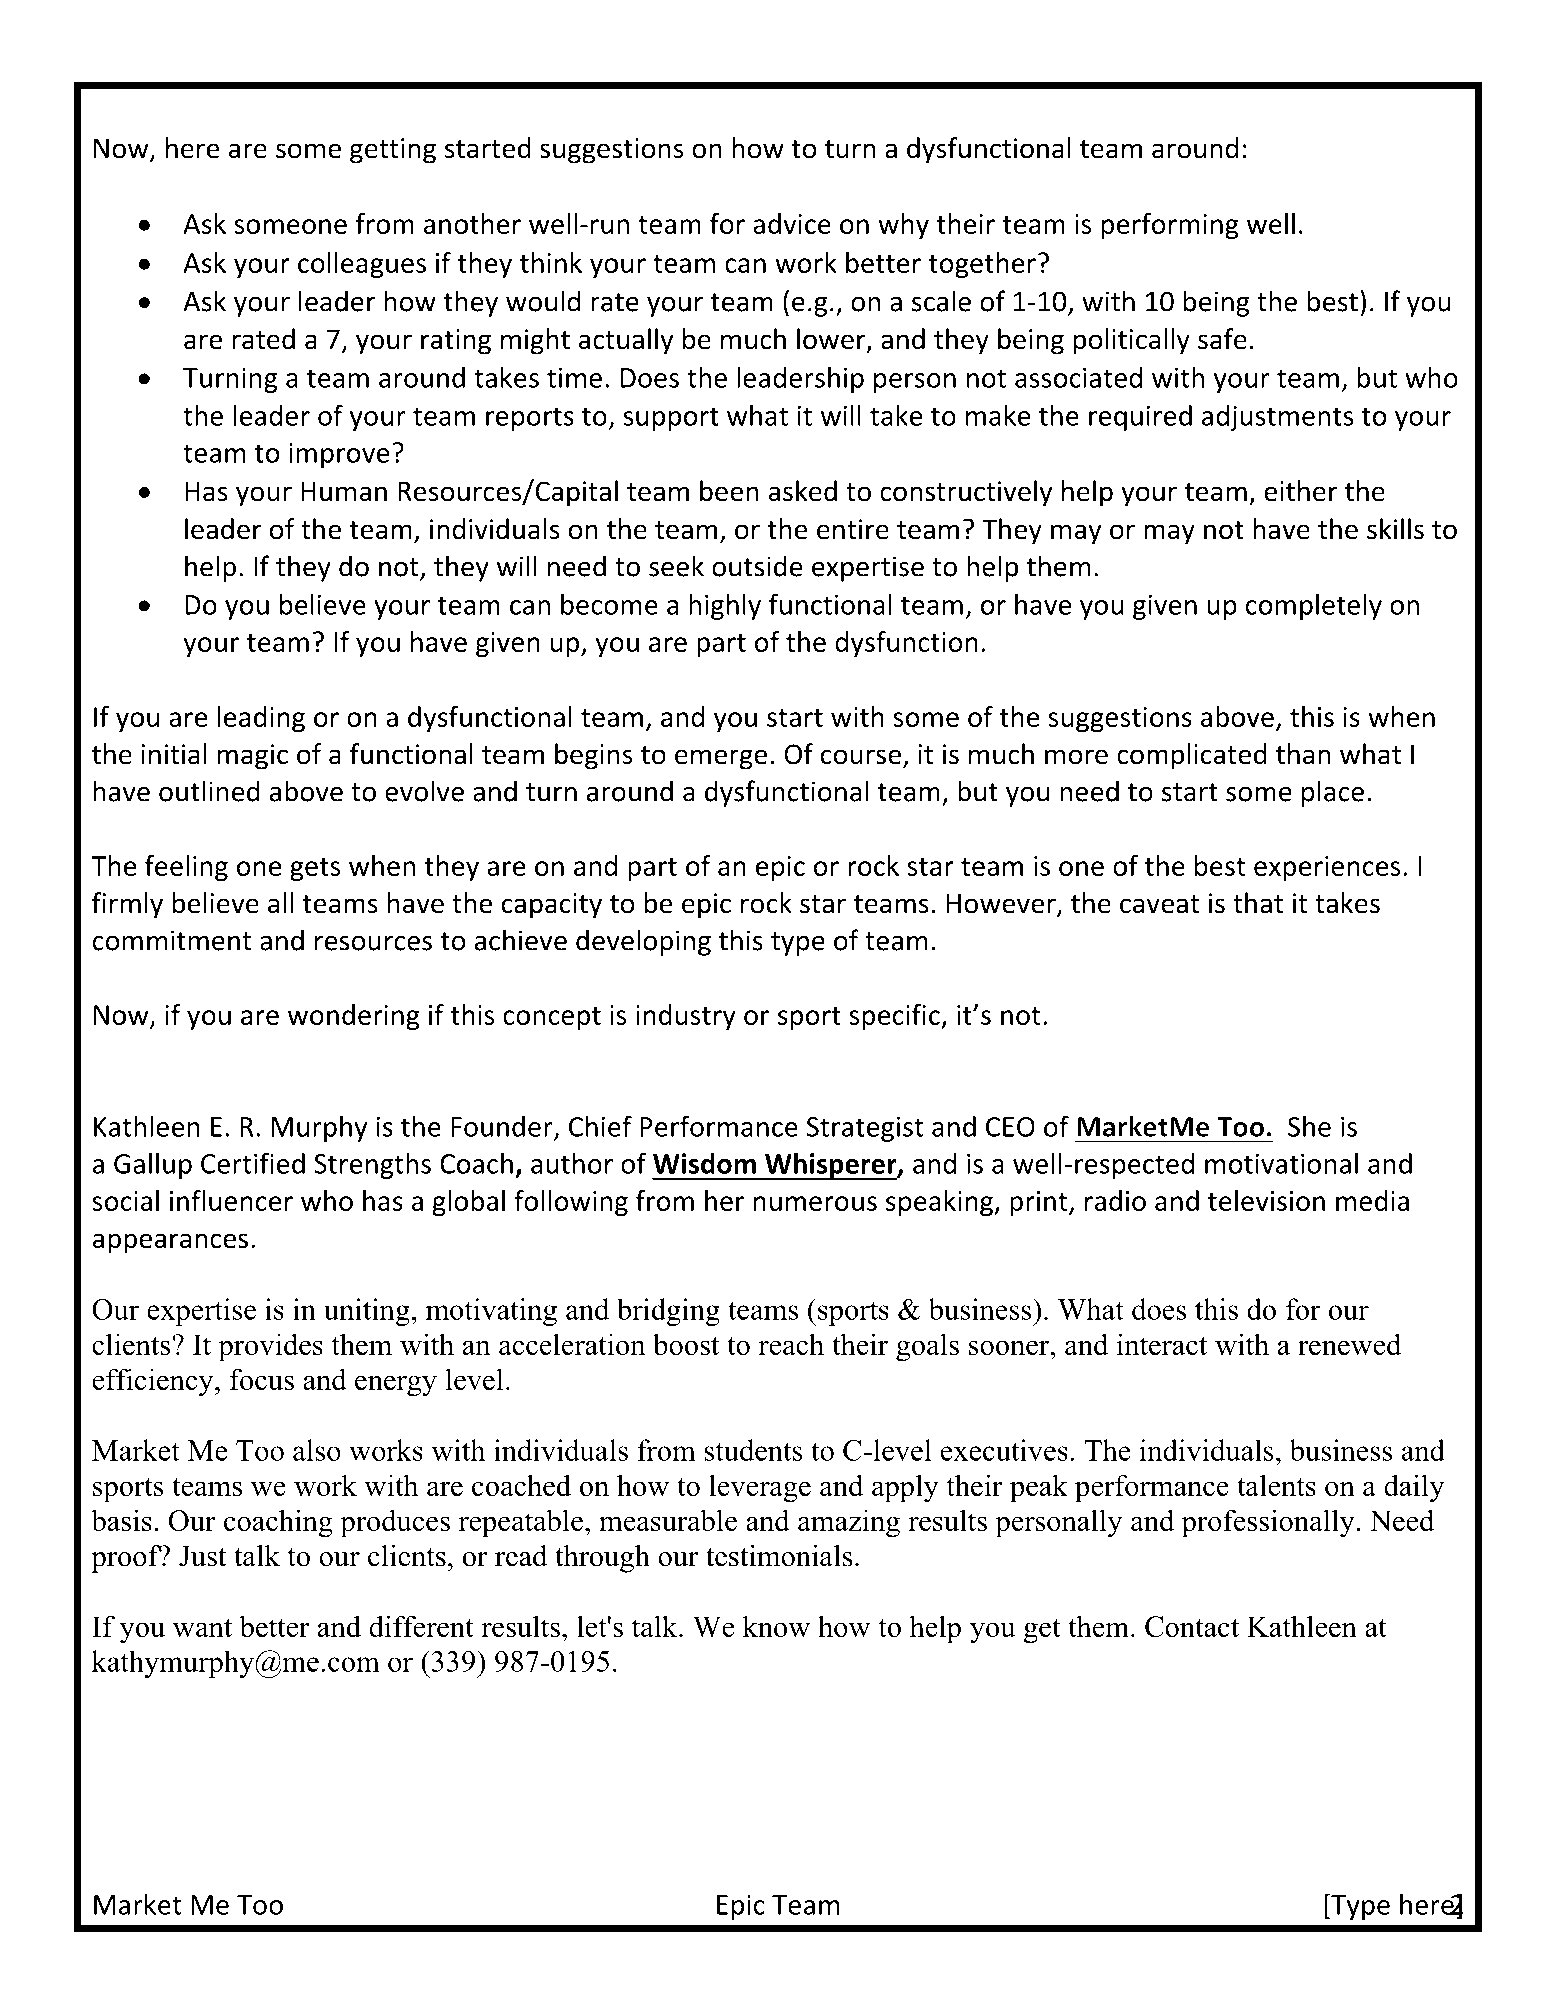 The image size is (1556, 2014). What do you see at coordinates (1309, 1126) in the page?
I see `She` at bounding box center [1309, 1126].
